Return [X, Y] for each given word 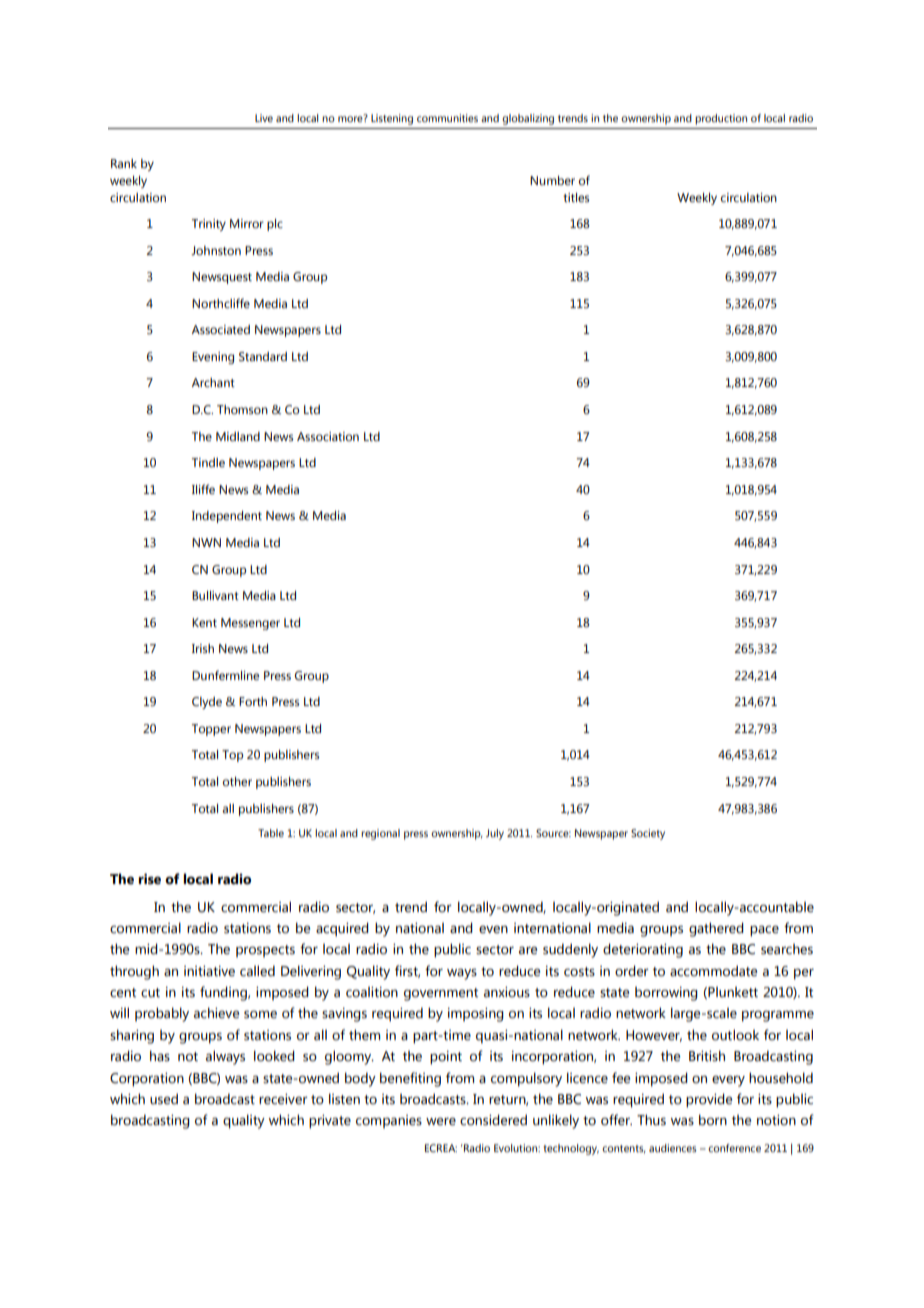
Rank [124, 163]
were [441, 1121]
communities [447, 118]
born [713, 1120]
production [721, 119]
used [164, 1099]
